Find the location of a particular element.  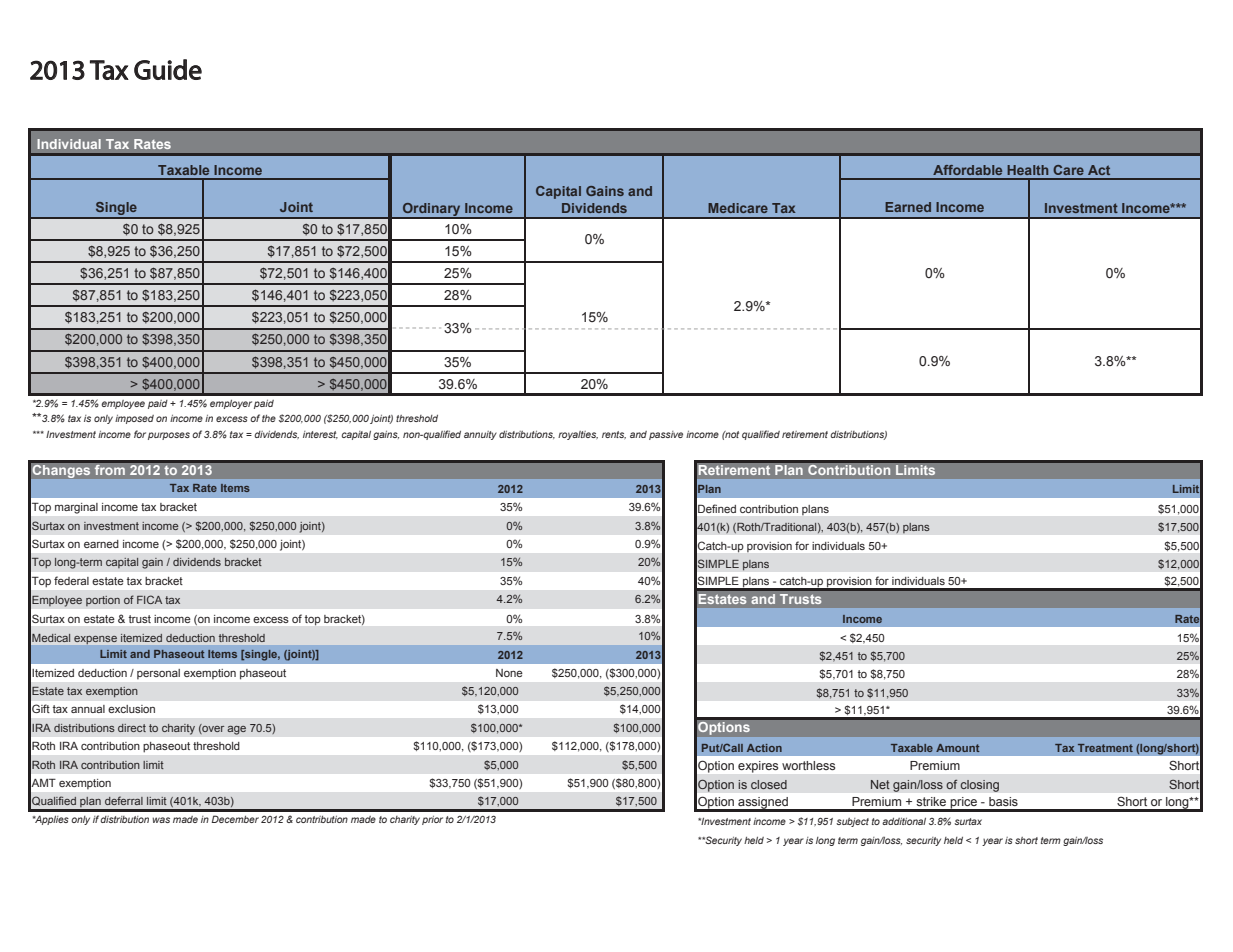

Affordable is located at coordinates (967, 170).
